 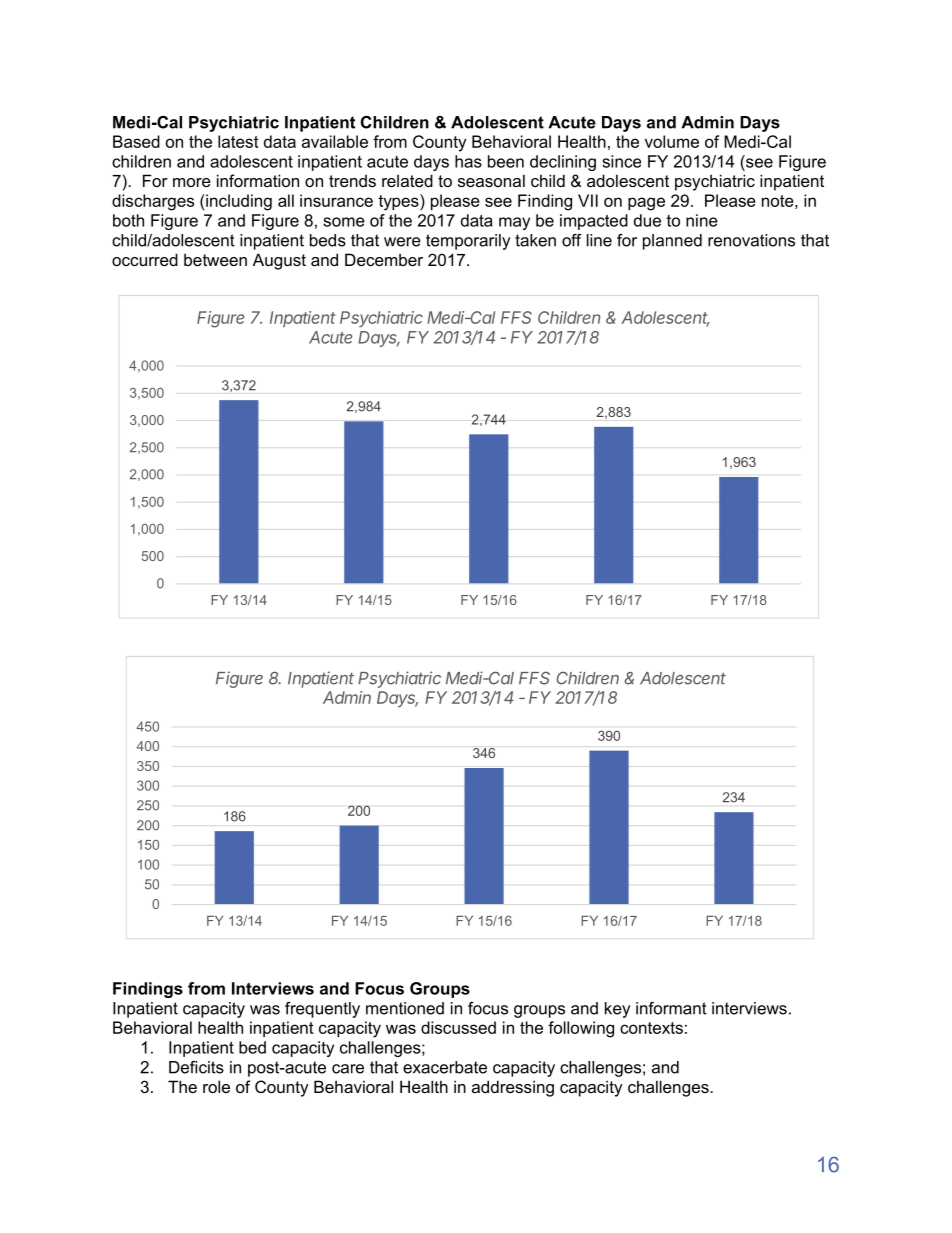 I want to click on informant, so click(x=671, y=1008).
